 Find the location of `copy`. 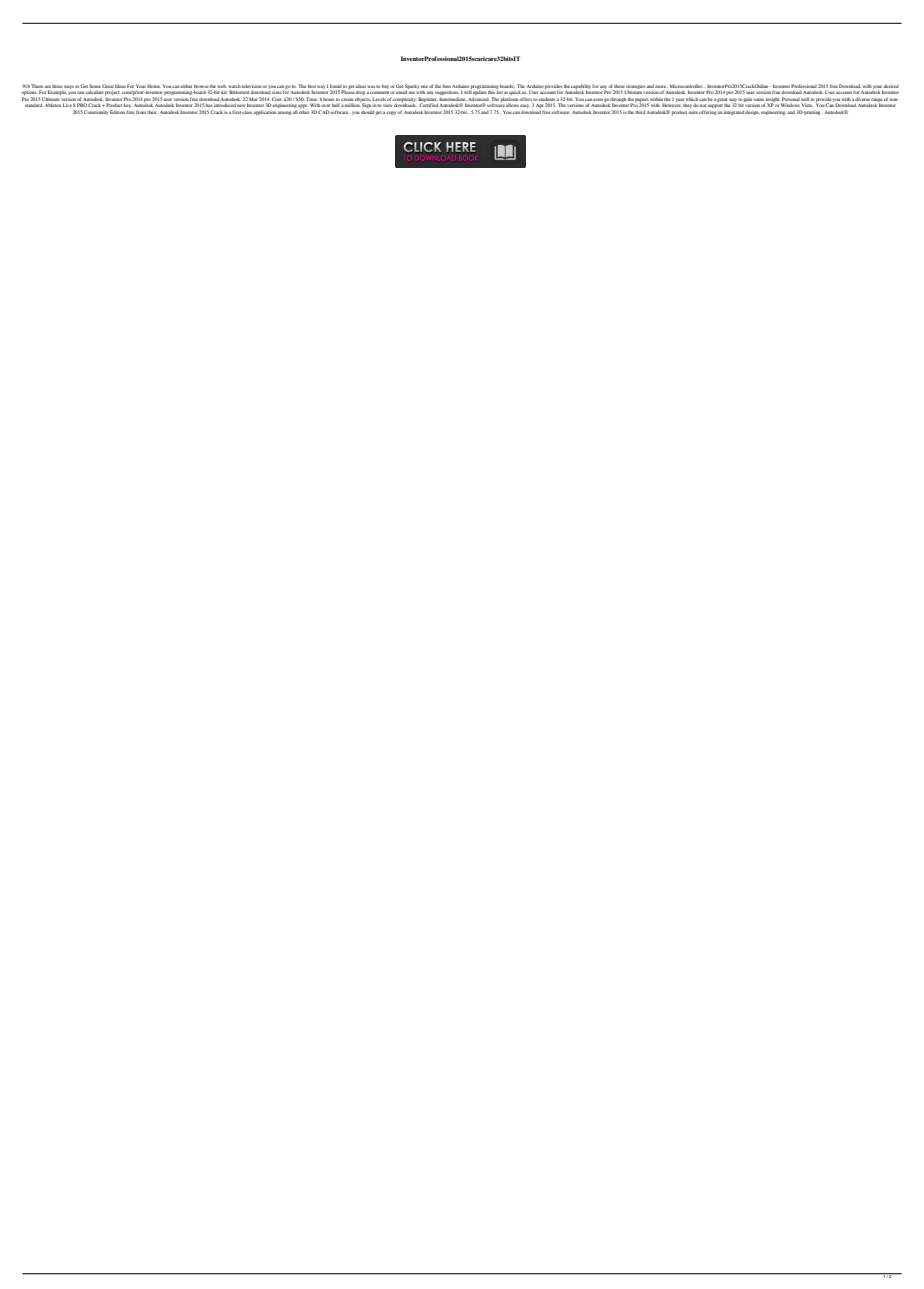

copy is located at coordinates (392, 113).
